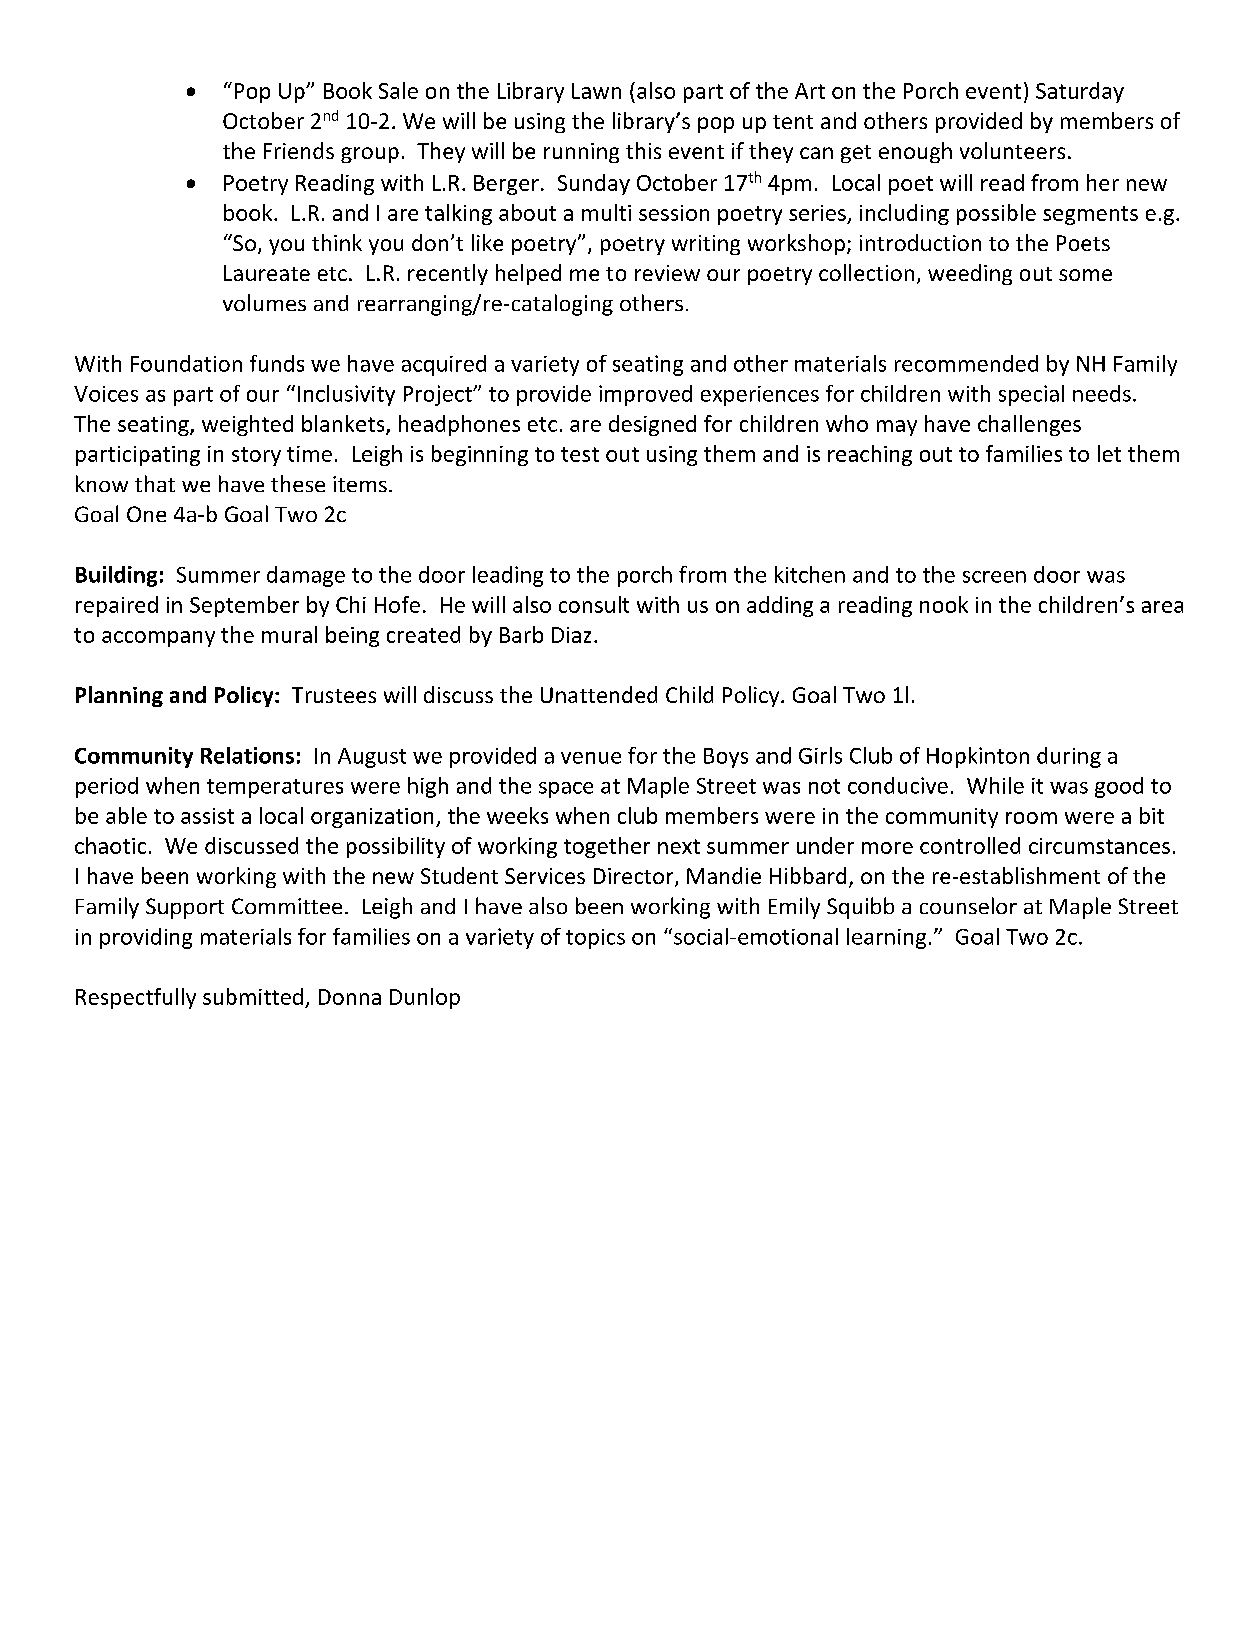 The image size is (1259, 1630). What do you see at coordinates (1080, 92) in the screenshot?
I see `Saturday` at bounding box center [1080, 92].
